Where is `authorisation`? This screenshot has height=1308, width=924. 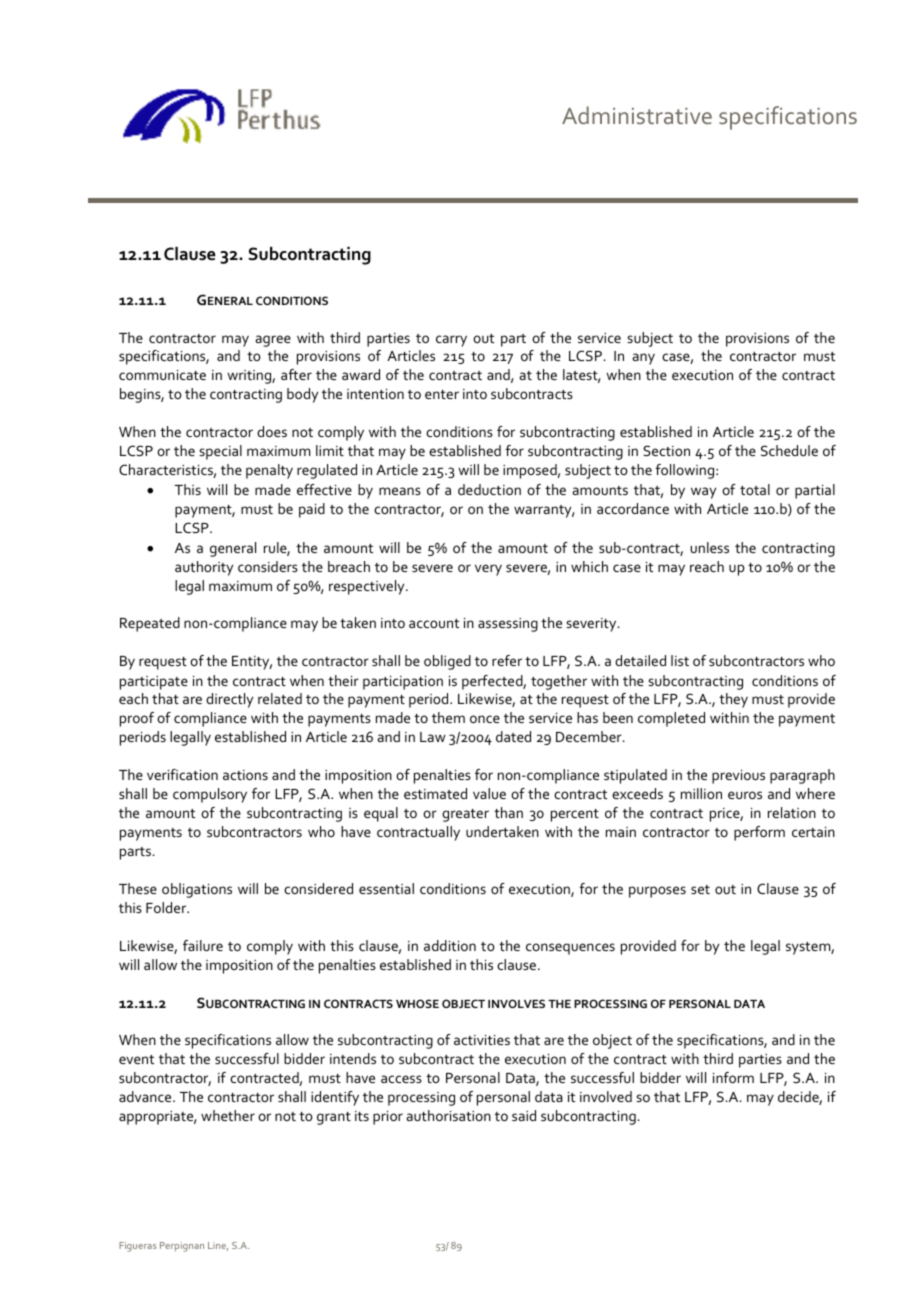 authorisation is located at coordinates (448, 1115).
